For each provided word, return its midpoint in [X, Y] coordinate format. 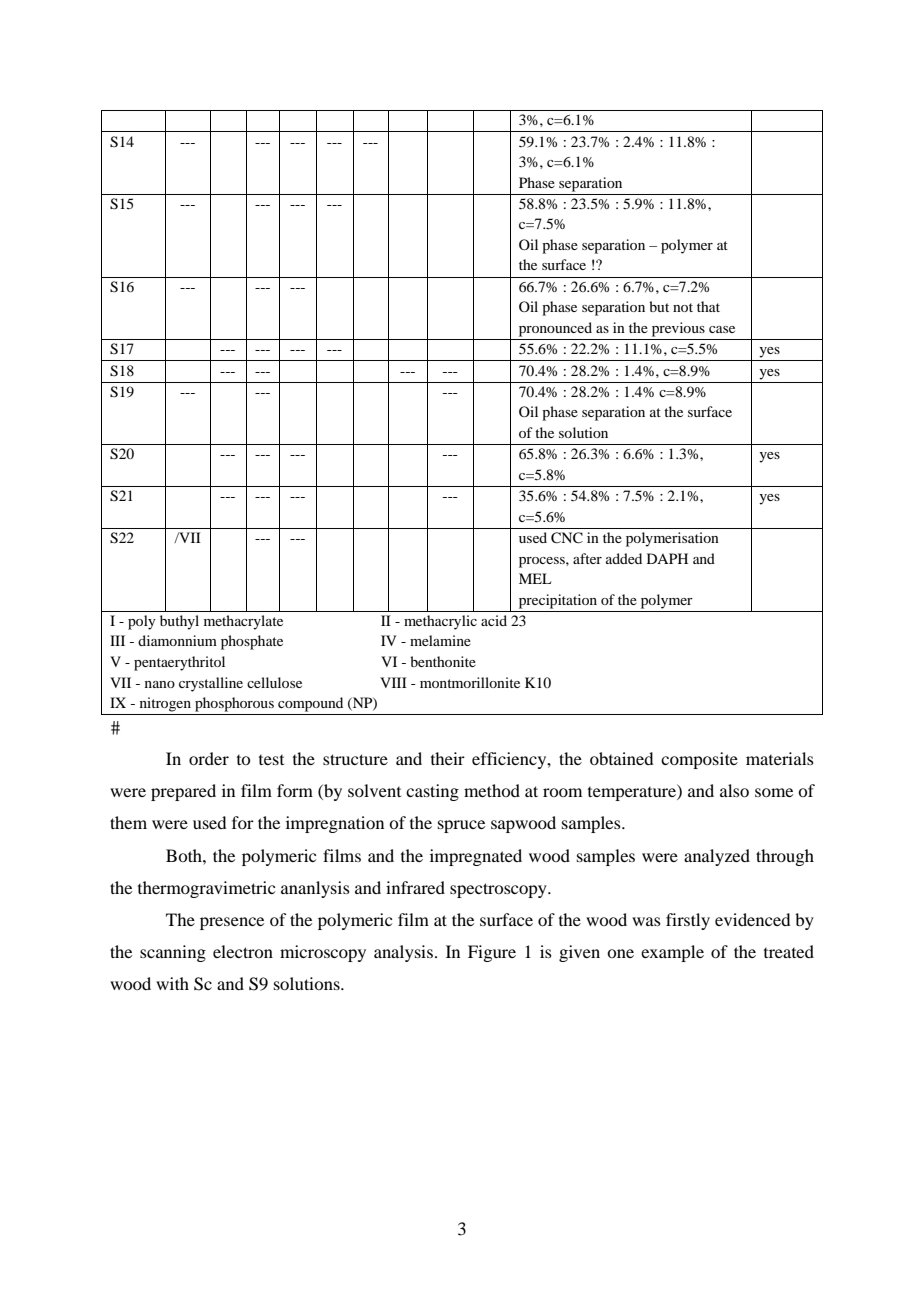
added [624, 558]
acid [494, 620]
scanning [173, 953]
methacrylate [243, 622]
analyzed [717, 857]
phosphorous [234, 704]
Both [185, 855]
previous [678, 329]
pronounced [555, 329]
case [722, 329]
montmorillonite [470, 682]
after [587, 558]
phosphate [252, 642]
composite [699, 760]
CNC [567, 538]
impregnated [476, 857]
